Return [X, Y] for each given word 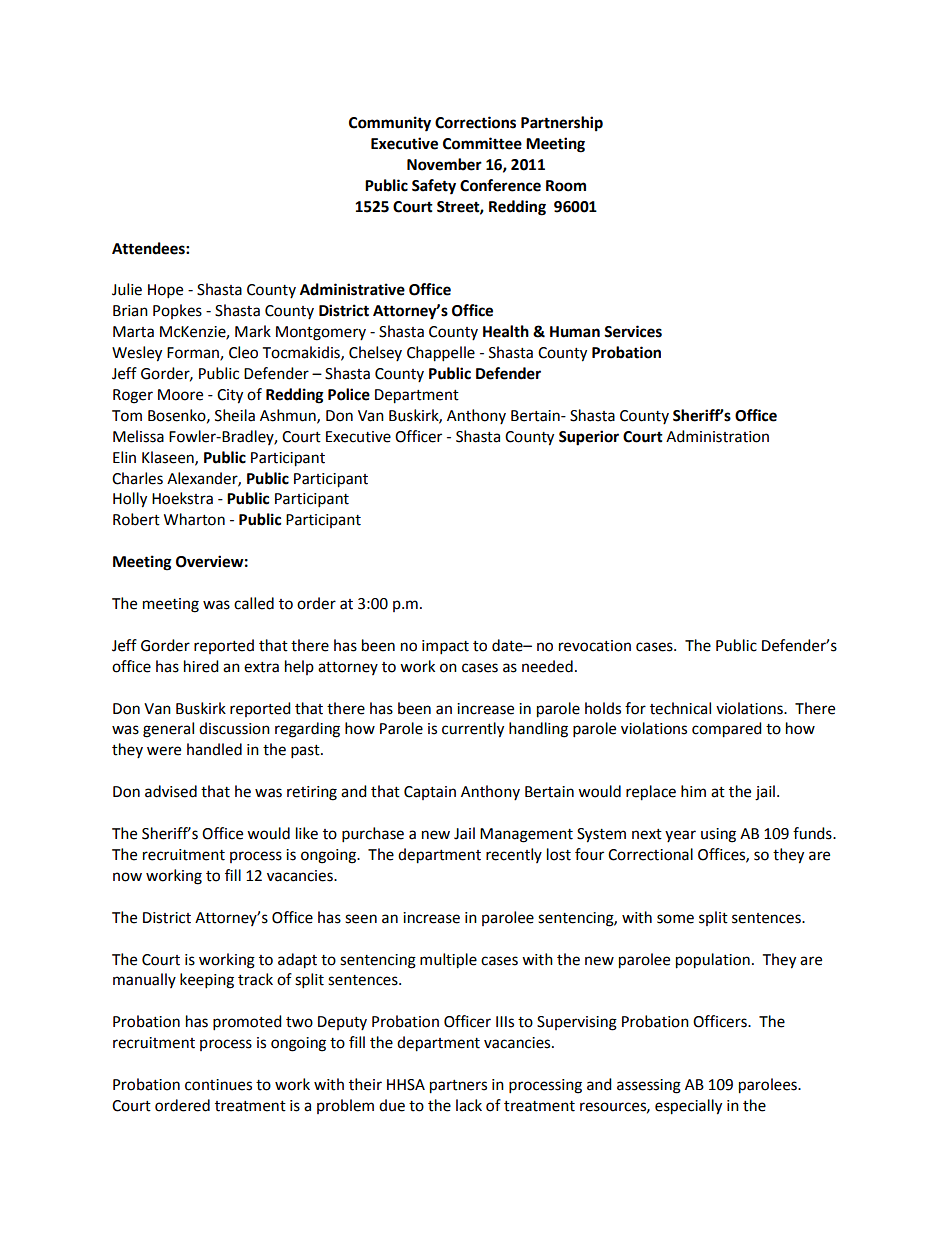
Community [390, 124]
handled [214, 749]
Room [566, 186]
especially [688, 1107]
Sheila [235, 415]
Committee [482, 143]
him [693, 791]
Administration [717, 436]
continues [218, 1085]
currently [473, 730]
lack [469, 1105]
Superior [589, 438]
